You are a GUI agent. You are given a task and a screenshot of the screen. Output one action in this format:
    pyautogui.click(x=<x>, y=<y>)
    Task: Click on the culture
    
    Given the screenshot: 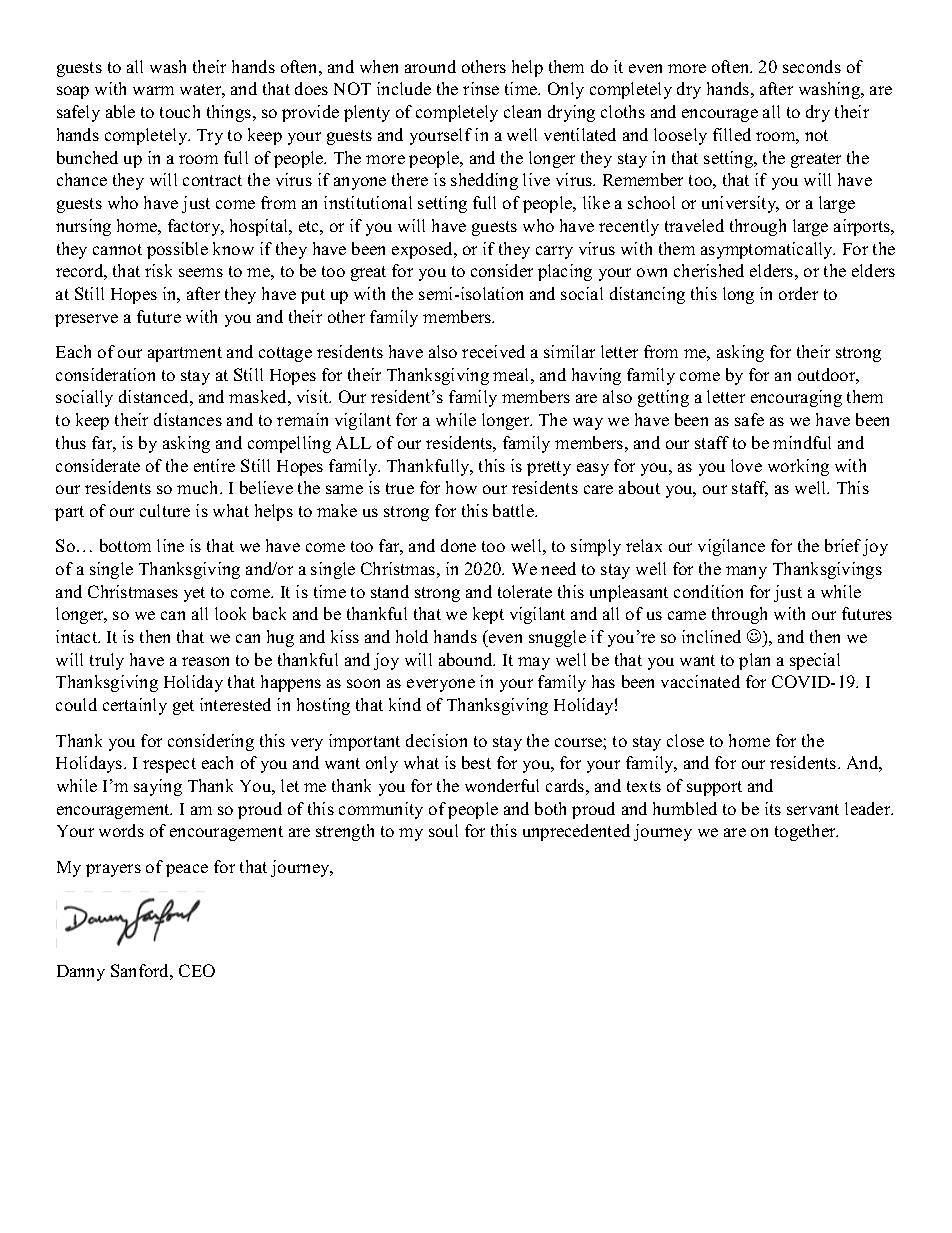 What is the action you would take?
    pyautogui.click(x=165, y=510)
